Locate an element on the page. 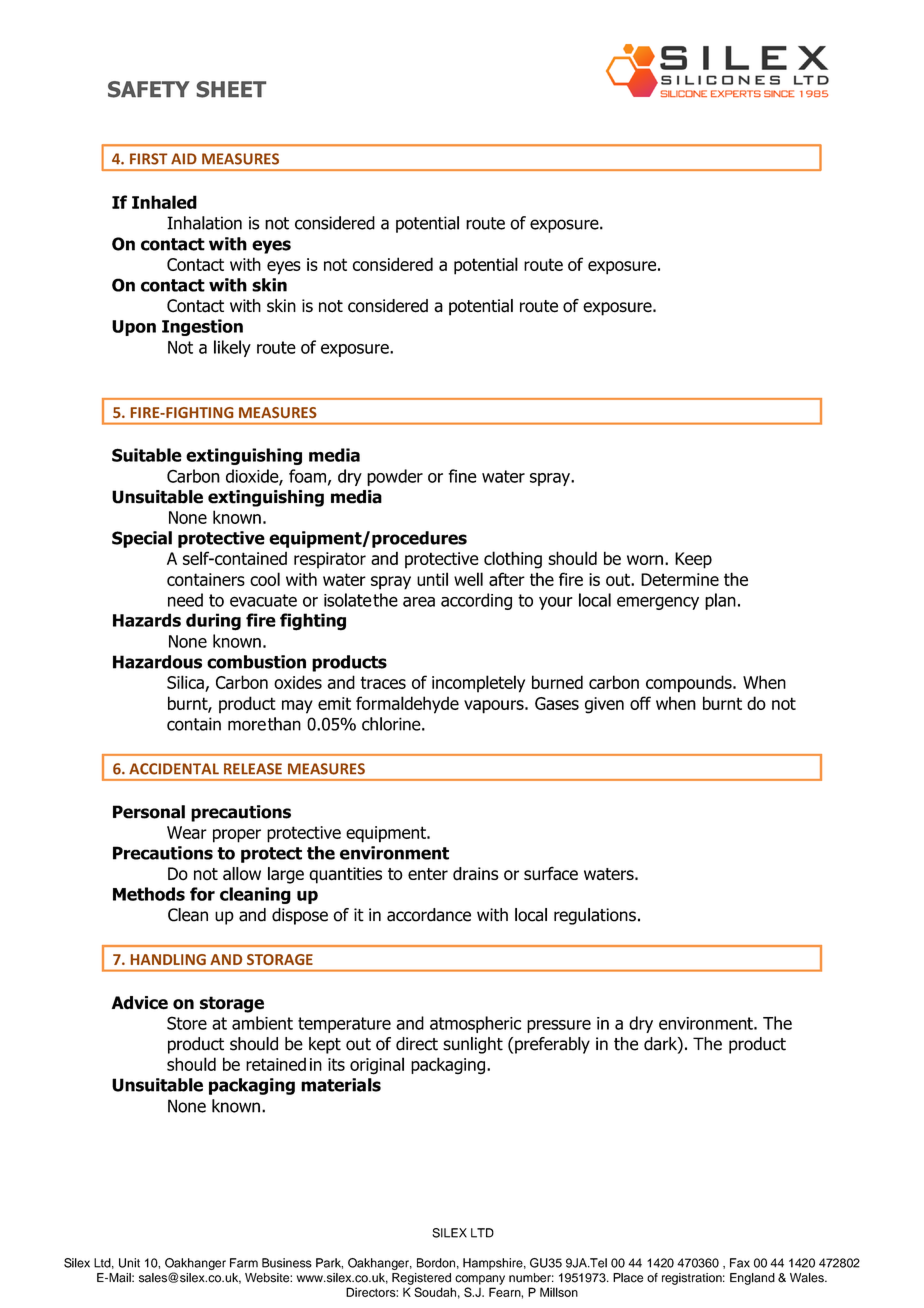 Image resolution: width=924 pixels, height=1308 pixels. Keep is located at coordinates (693, 560).
